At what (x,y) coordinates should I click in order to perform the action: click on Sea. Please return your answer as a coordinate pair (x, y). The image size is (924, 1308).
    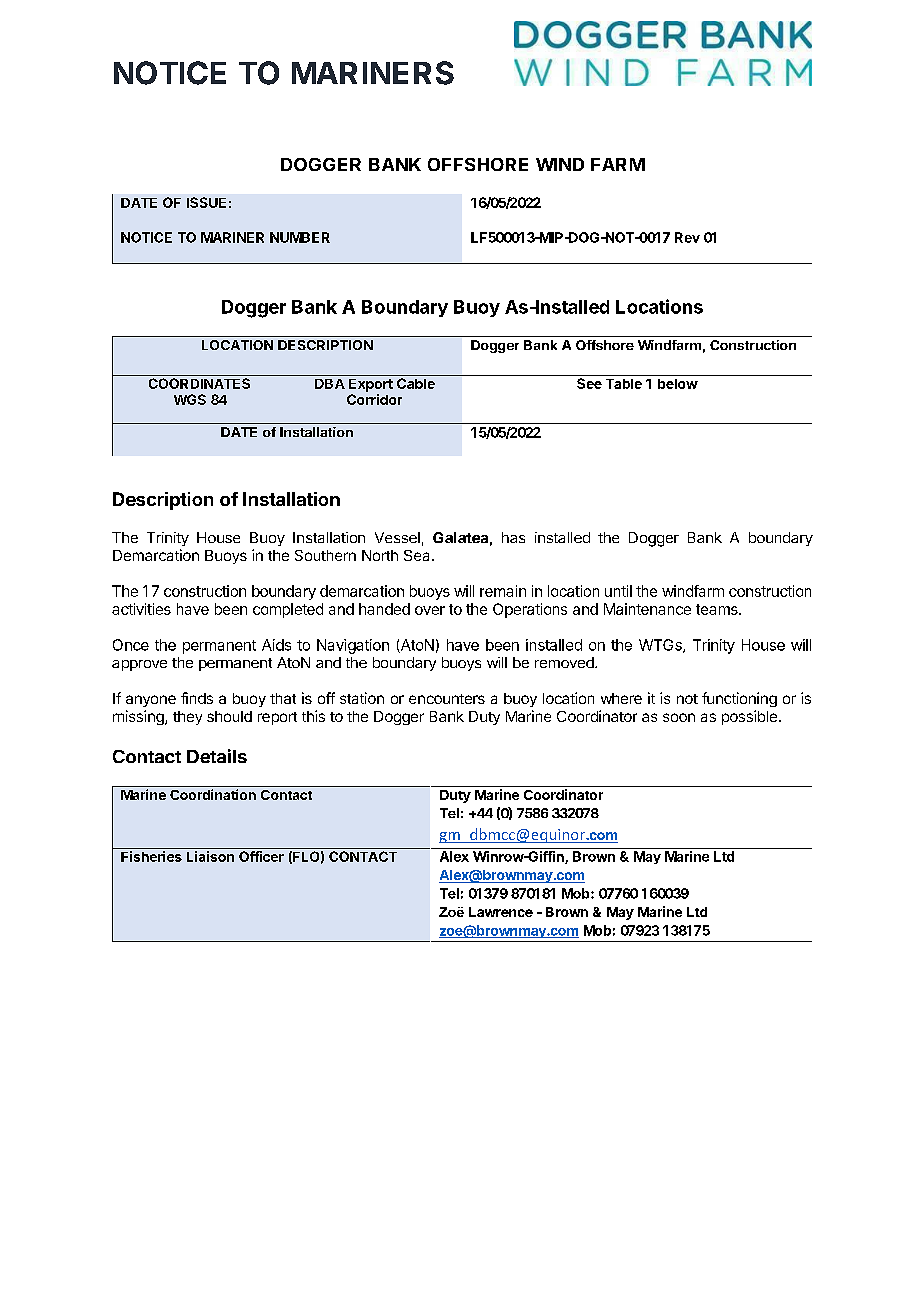
    Looking at the image, I should click on (418, 555).
